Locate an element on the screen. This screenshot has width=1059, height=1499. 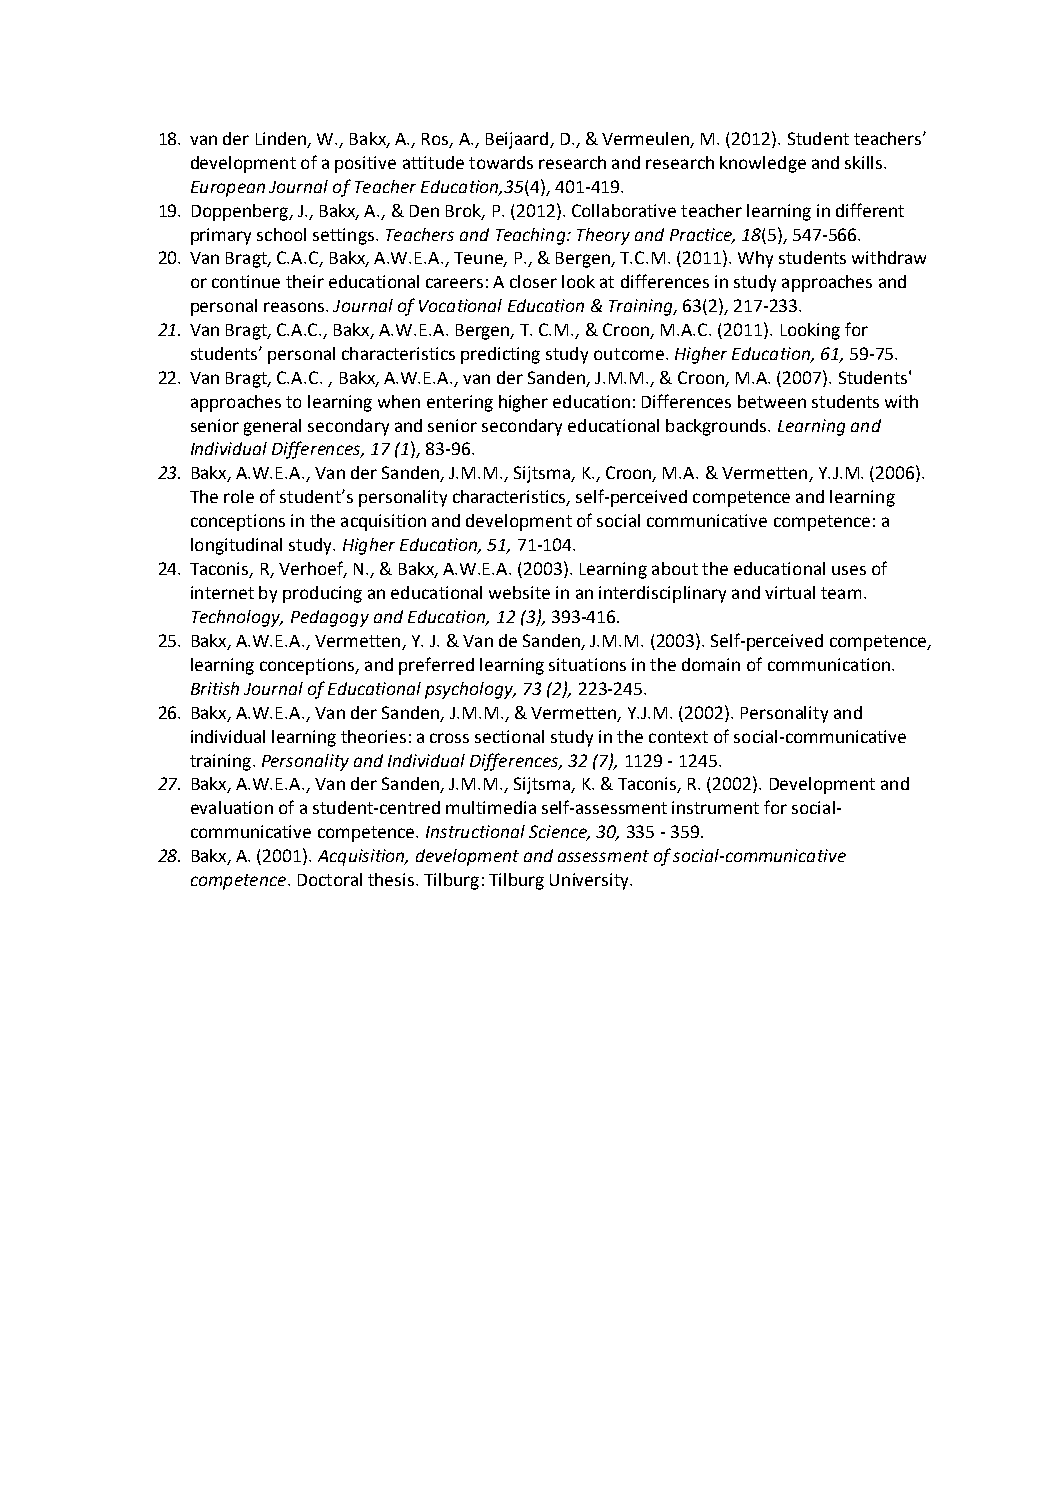
knowledge is located at coordinates (763, 164).
